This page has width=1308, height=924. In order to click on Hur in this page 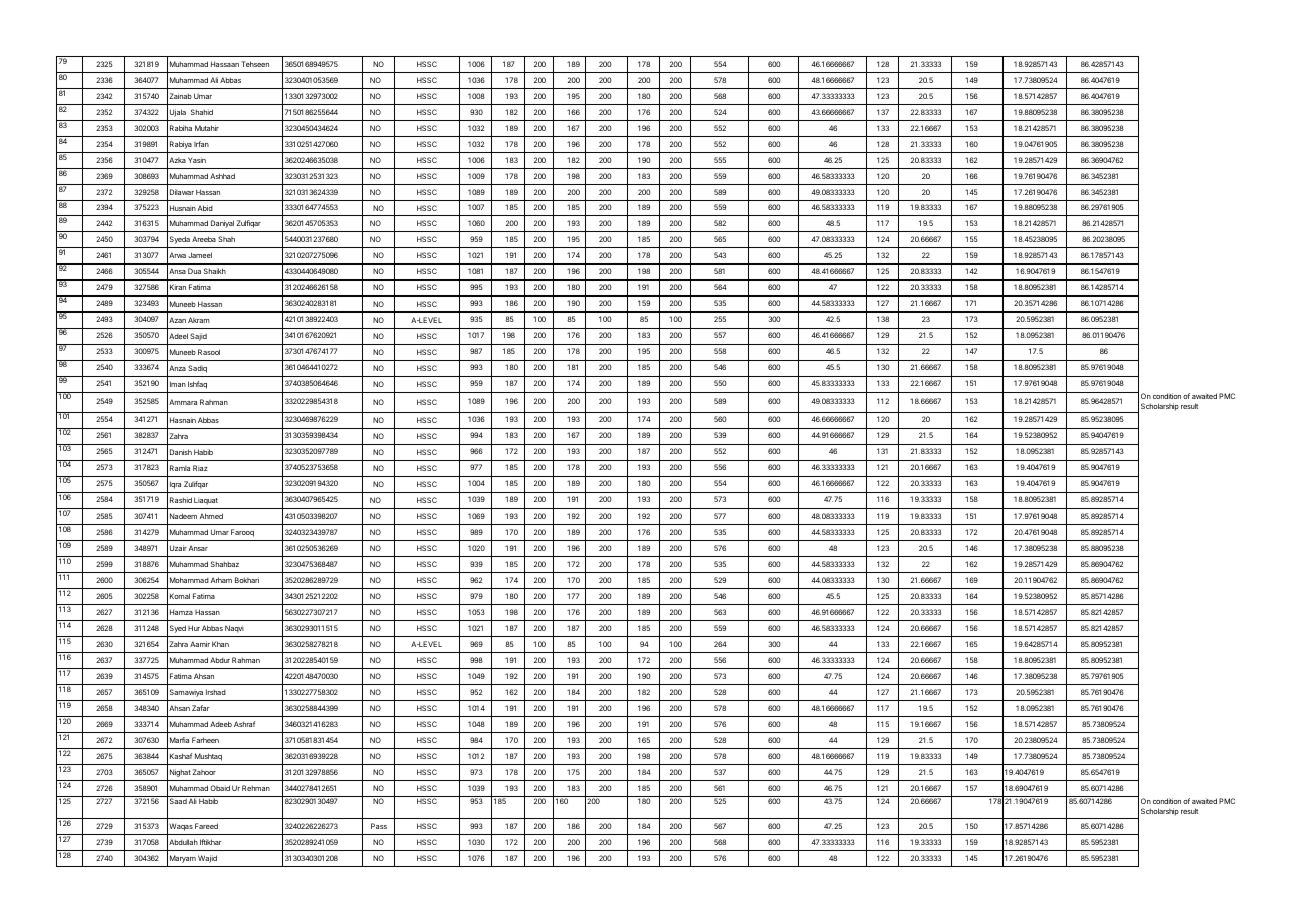, I will do `click(194, 628)`.
